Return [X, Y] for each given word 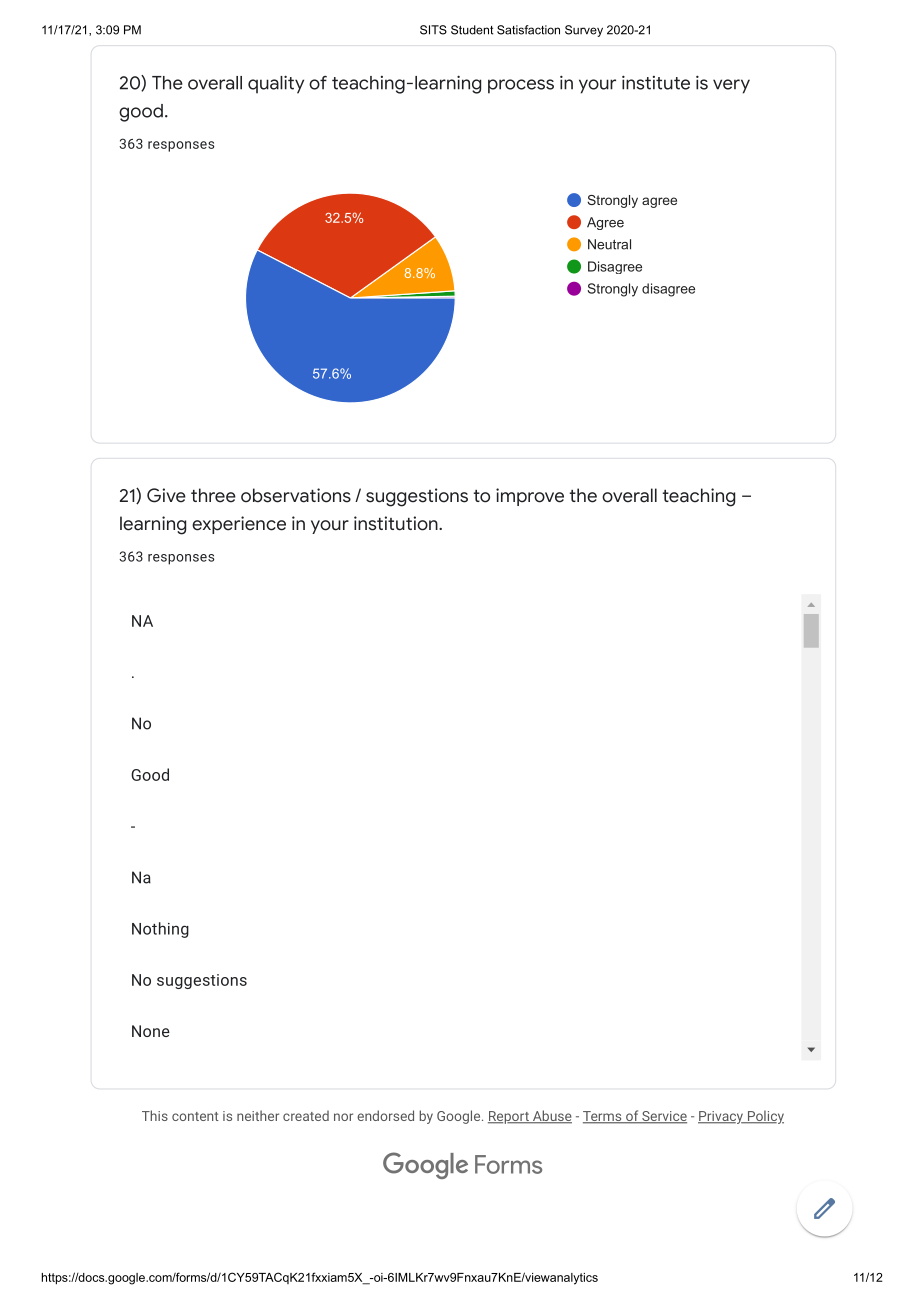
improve [530, 497]
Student [472, 30]
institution [397, 523]
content [195, 1116]
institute [656, 82]
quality [276, 84]
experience [239, 525]
